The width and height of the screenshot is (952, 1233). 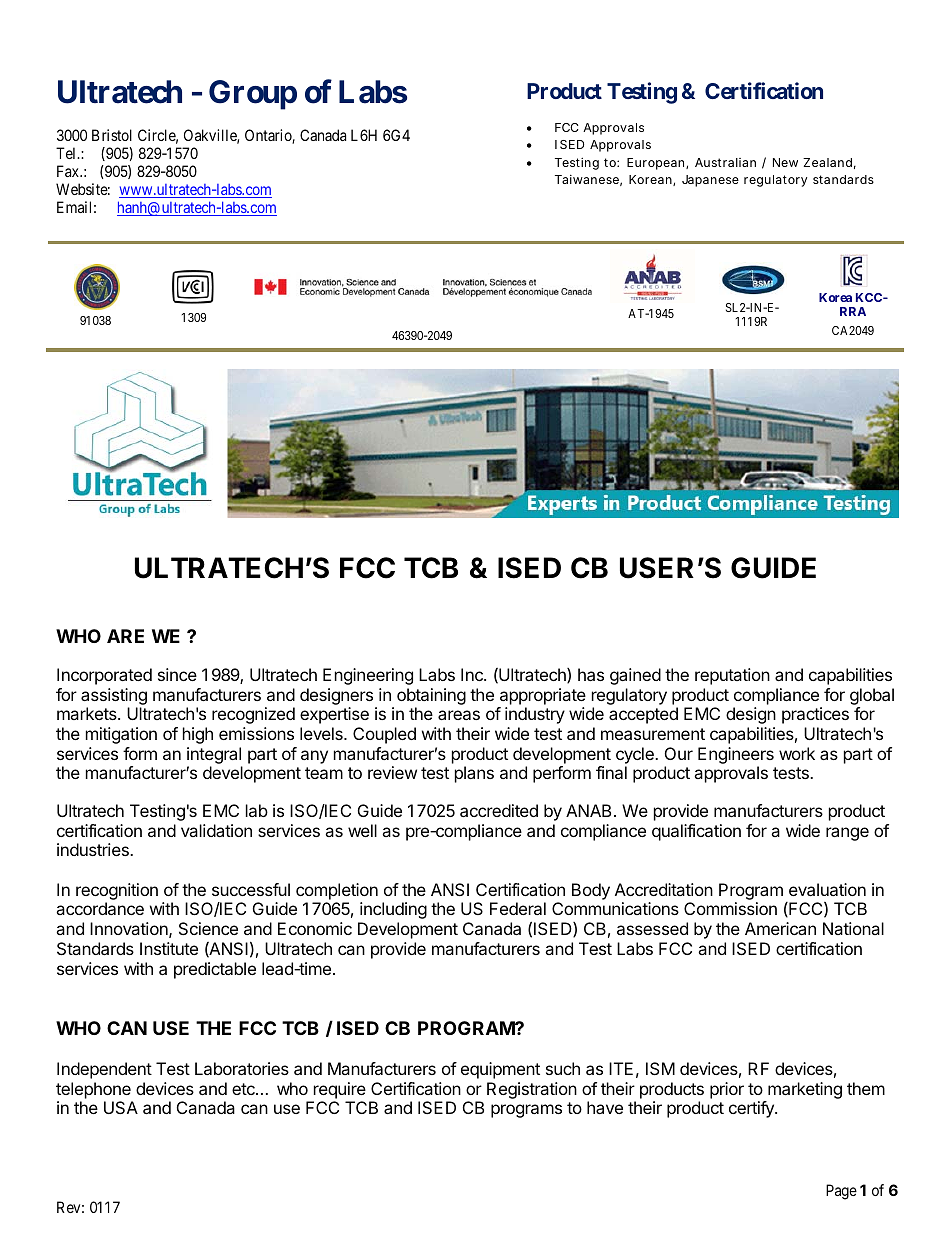 What do you see at coordinates (785, 162) in the screenshot?
I see `New` at bounding box center [785, 162].
